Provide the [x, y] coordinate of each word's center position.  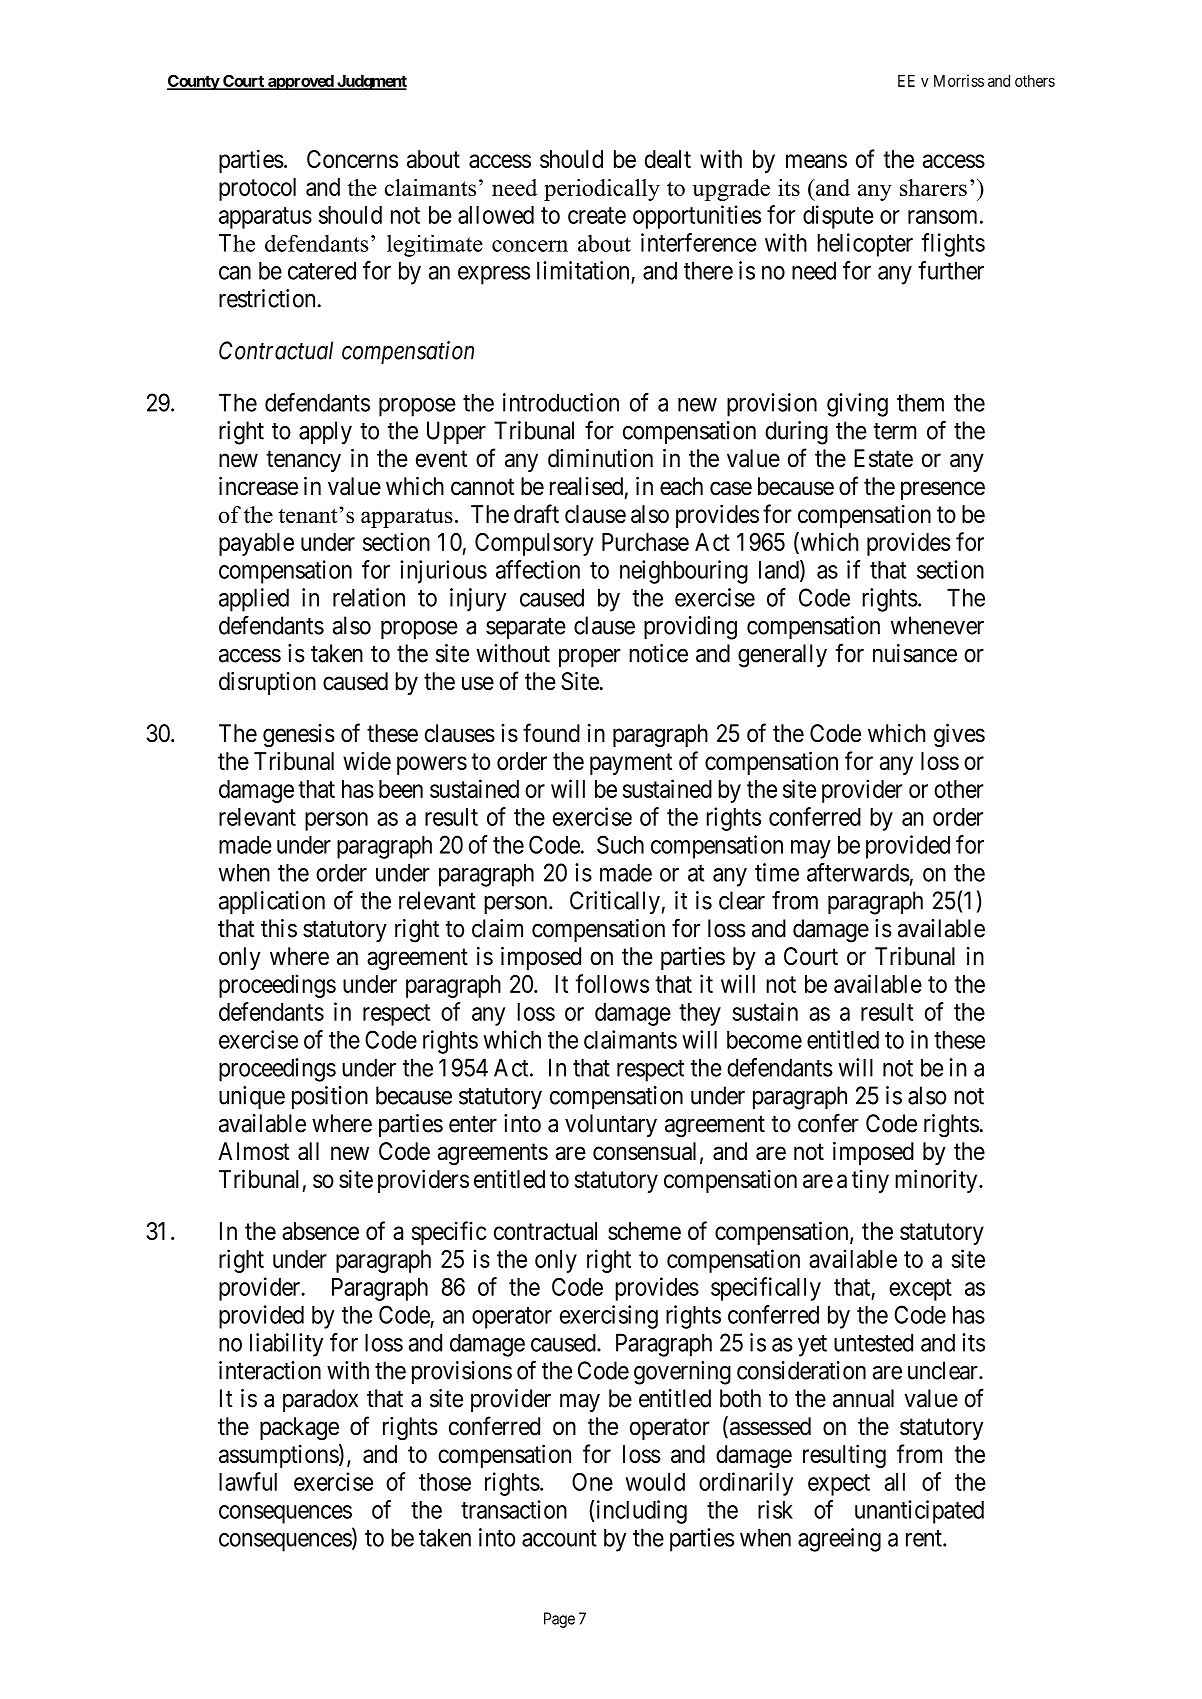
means [816, 161]
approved [300, 82]
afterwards [858, 872]
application [272, 903]
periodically [602, 190]
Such [620, 844]
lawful [248, 1481]
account [559, 1538]
